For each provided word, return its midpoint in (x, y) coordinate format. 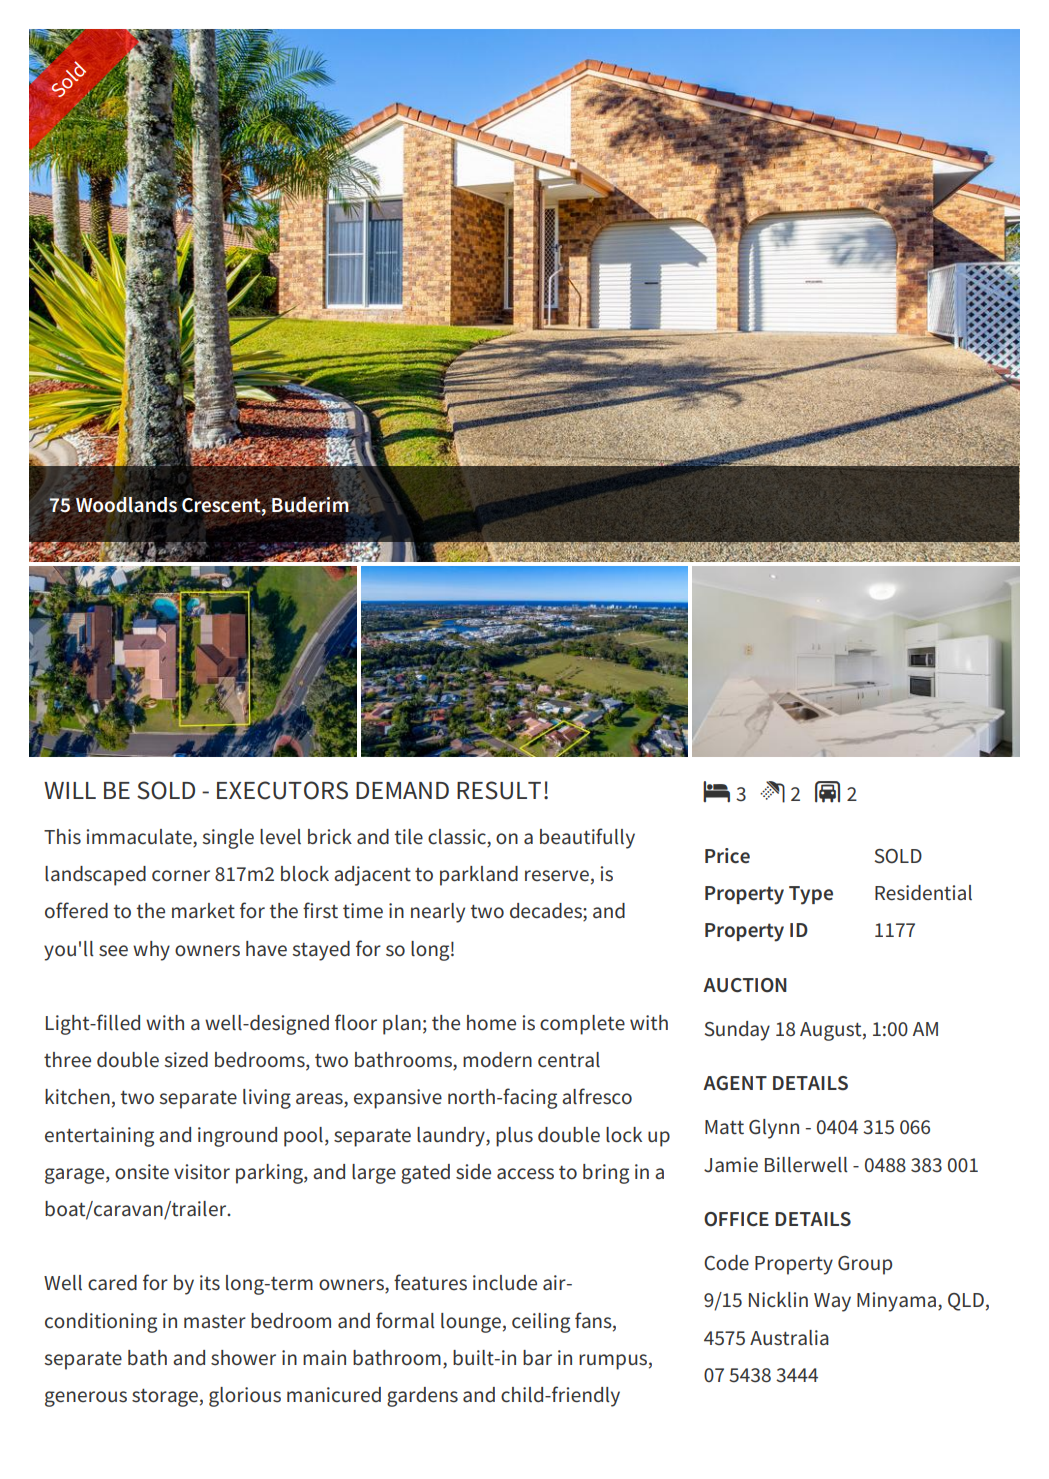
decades (547, 912)
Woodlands (126, 505)
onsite (142, 1172)
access (525, 1174)
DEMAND (402, 790)
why (151, 951)
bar (537, 1357)
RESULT (499, 790)
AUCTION (745, 985)
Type (811, 895)
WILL (70, 790)
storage (165, 1398)
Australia (789, 1338)
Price (727, 856)
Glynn (774, 1129)
